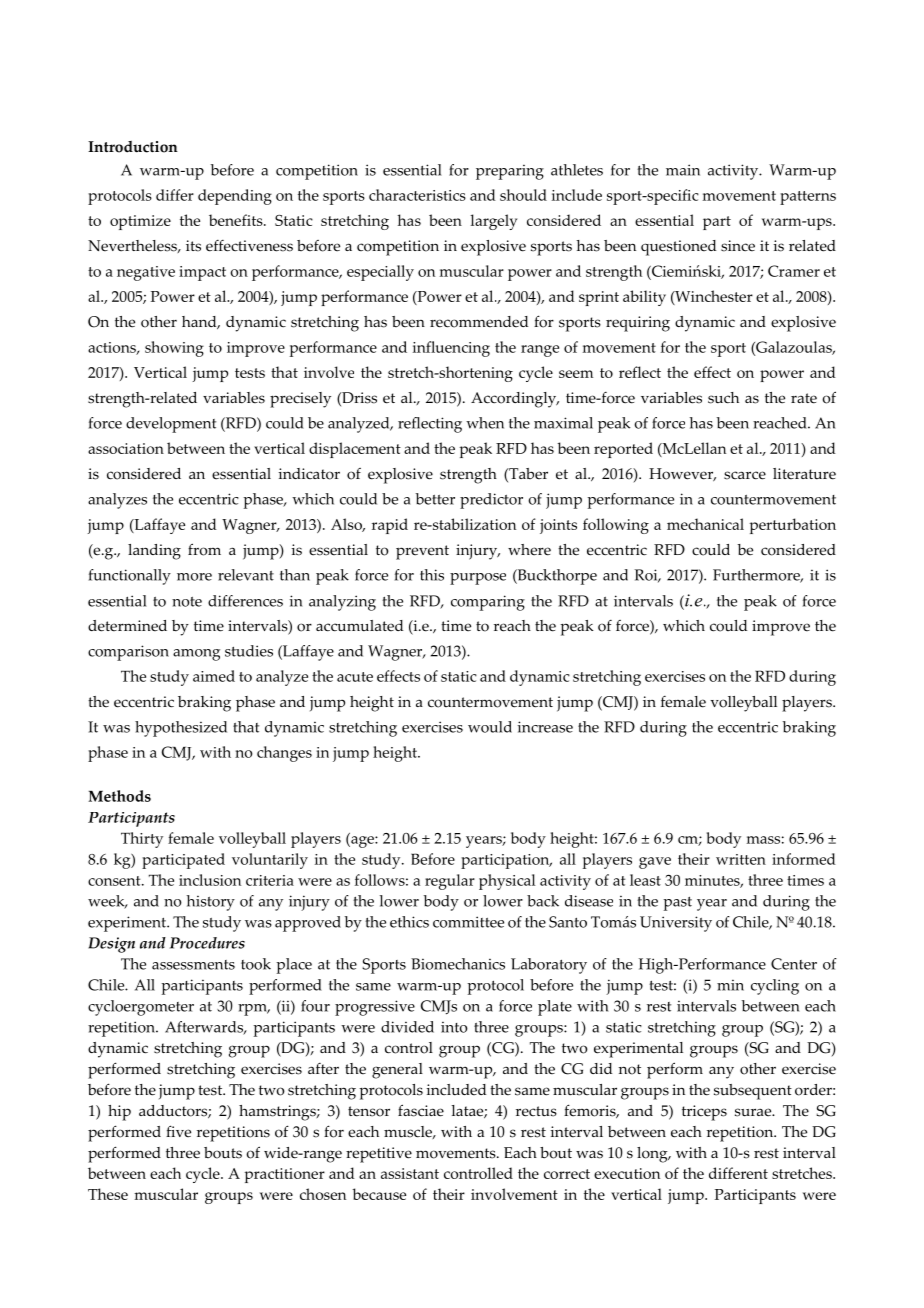  What do you see at coordinates (178, 1131) in the page?
I see `five` at bounding box center [178, 1131].
